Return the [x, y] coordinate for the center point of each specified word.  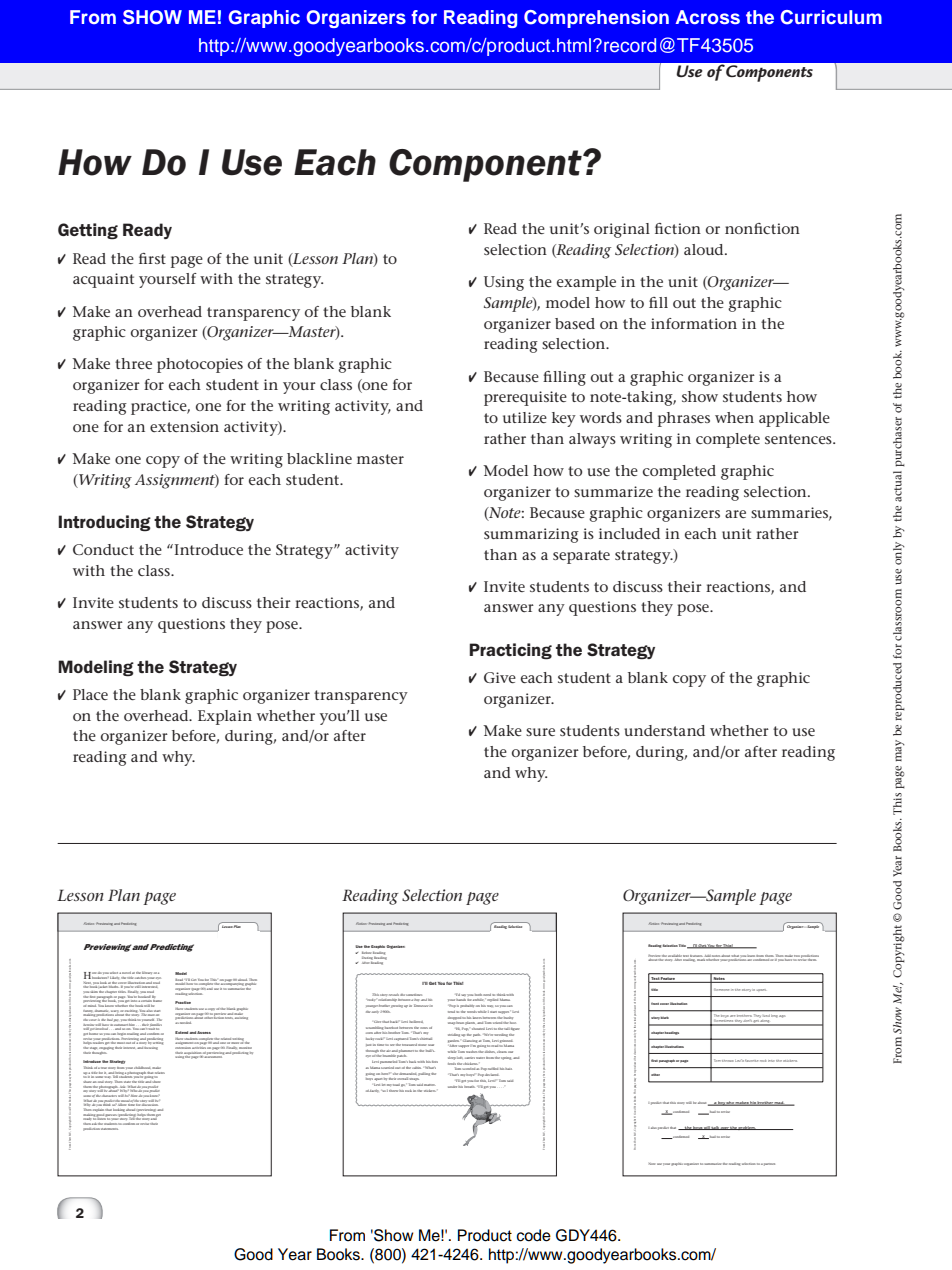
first [152, 258]
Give [500, 677]
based [575, 323]
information [694, 323]
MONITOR [245, 1048]
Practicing [510, 651]
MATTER [429, 1085]
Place [90, 694]
